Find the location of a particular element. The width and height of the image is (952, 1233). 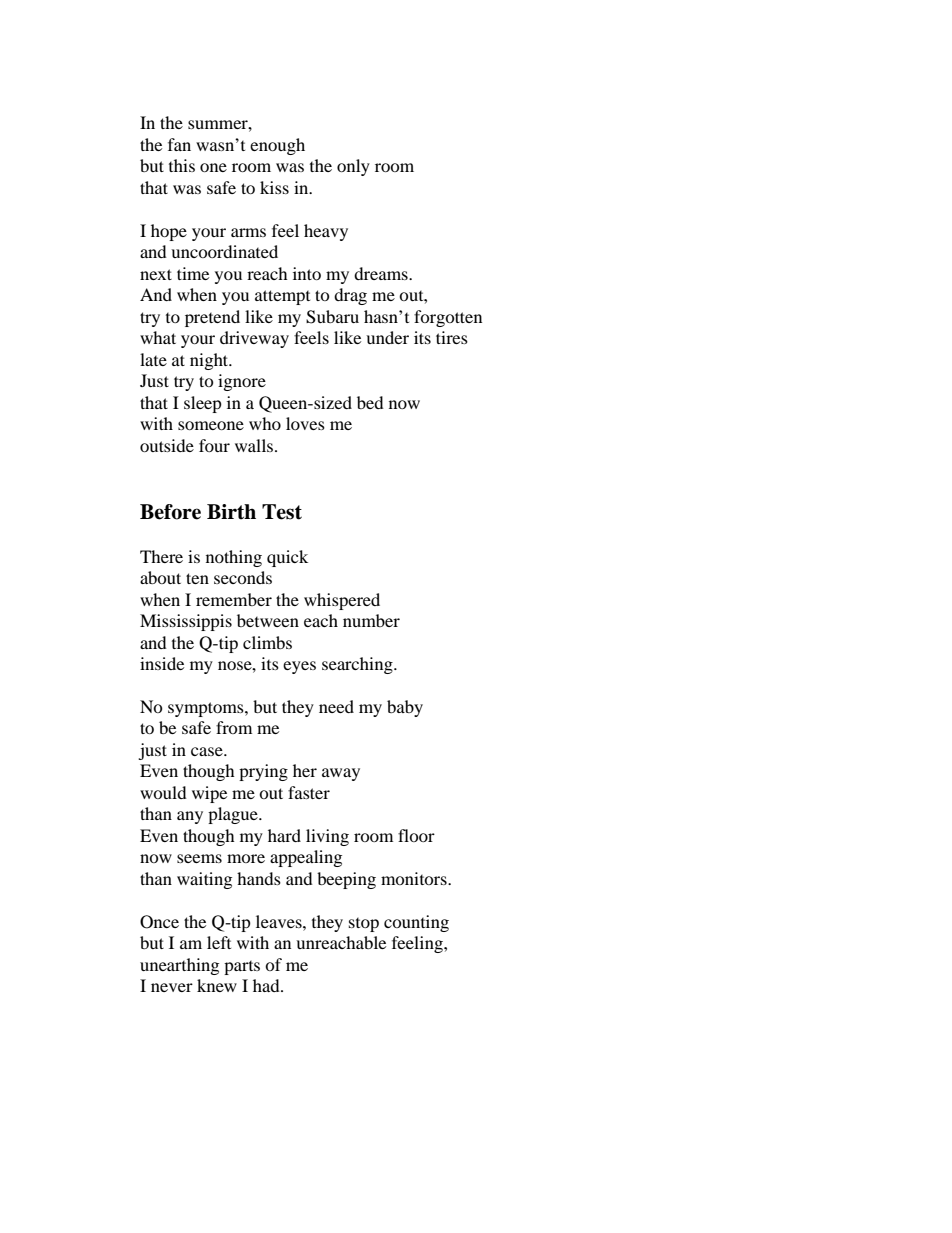

unearthing is located at coordinates (179, 966).
